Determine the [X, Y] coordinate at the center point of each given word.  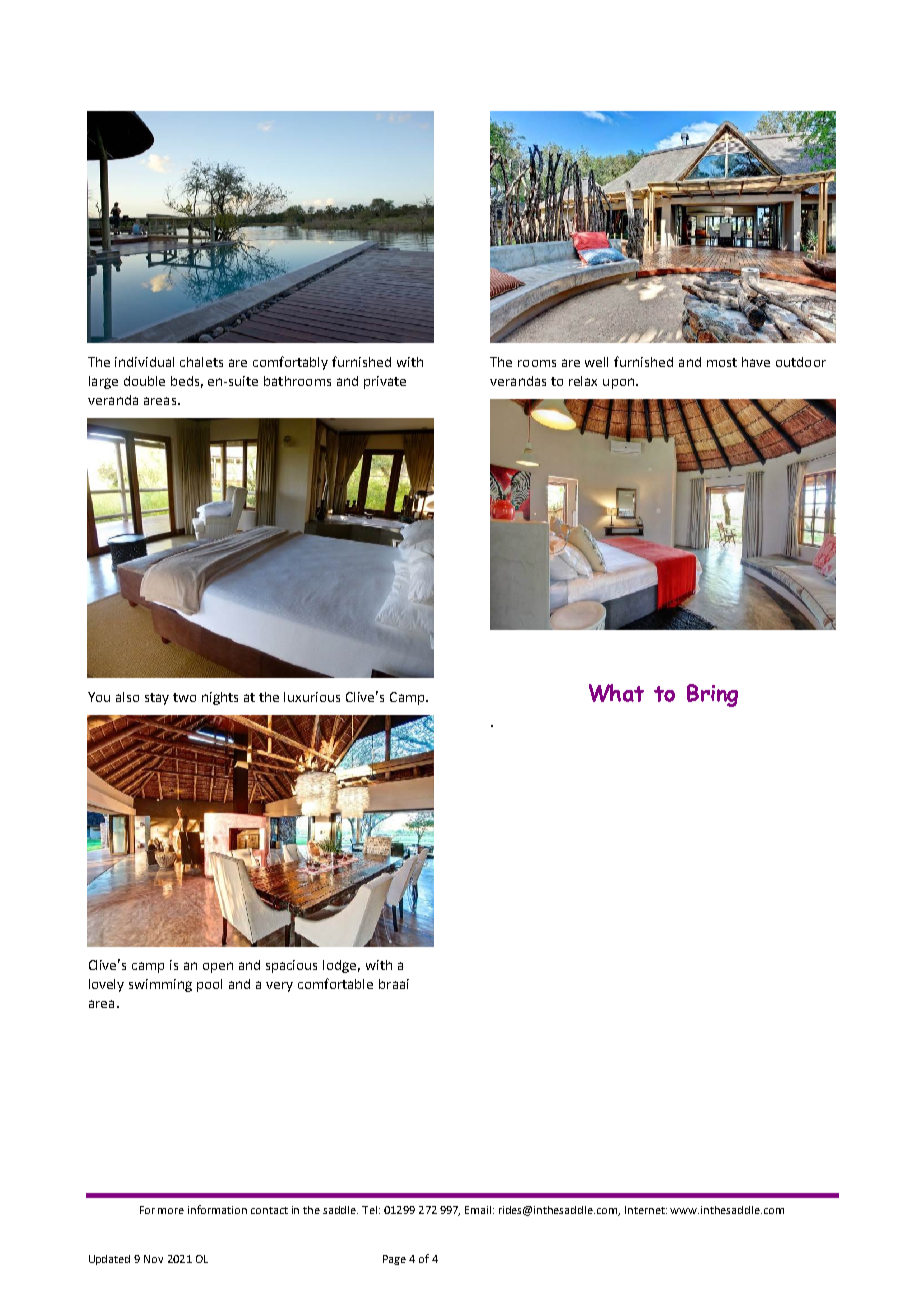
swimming [160, 985]
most [722, 362]
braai [394, 984]
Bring [712, 695]
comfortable [335, 983]
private [385, 382]
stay [157, 699]
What [616, 693]
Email [479, 1210]
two [184, 697]
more [171, 1211]
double [144, 381]
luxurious [312, 697]
